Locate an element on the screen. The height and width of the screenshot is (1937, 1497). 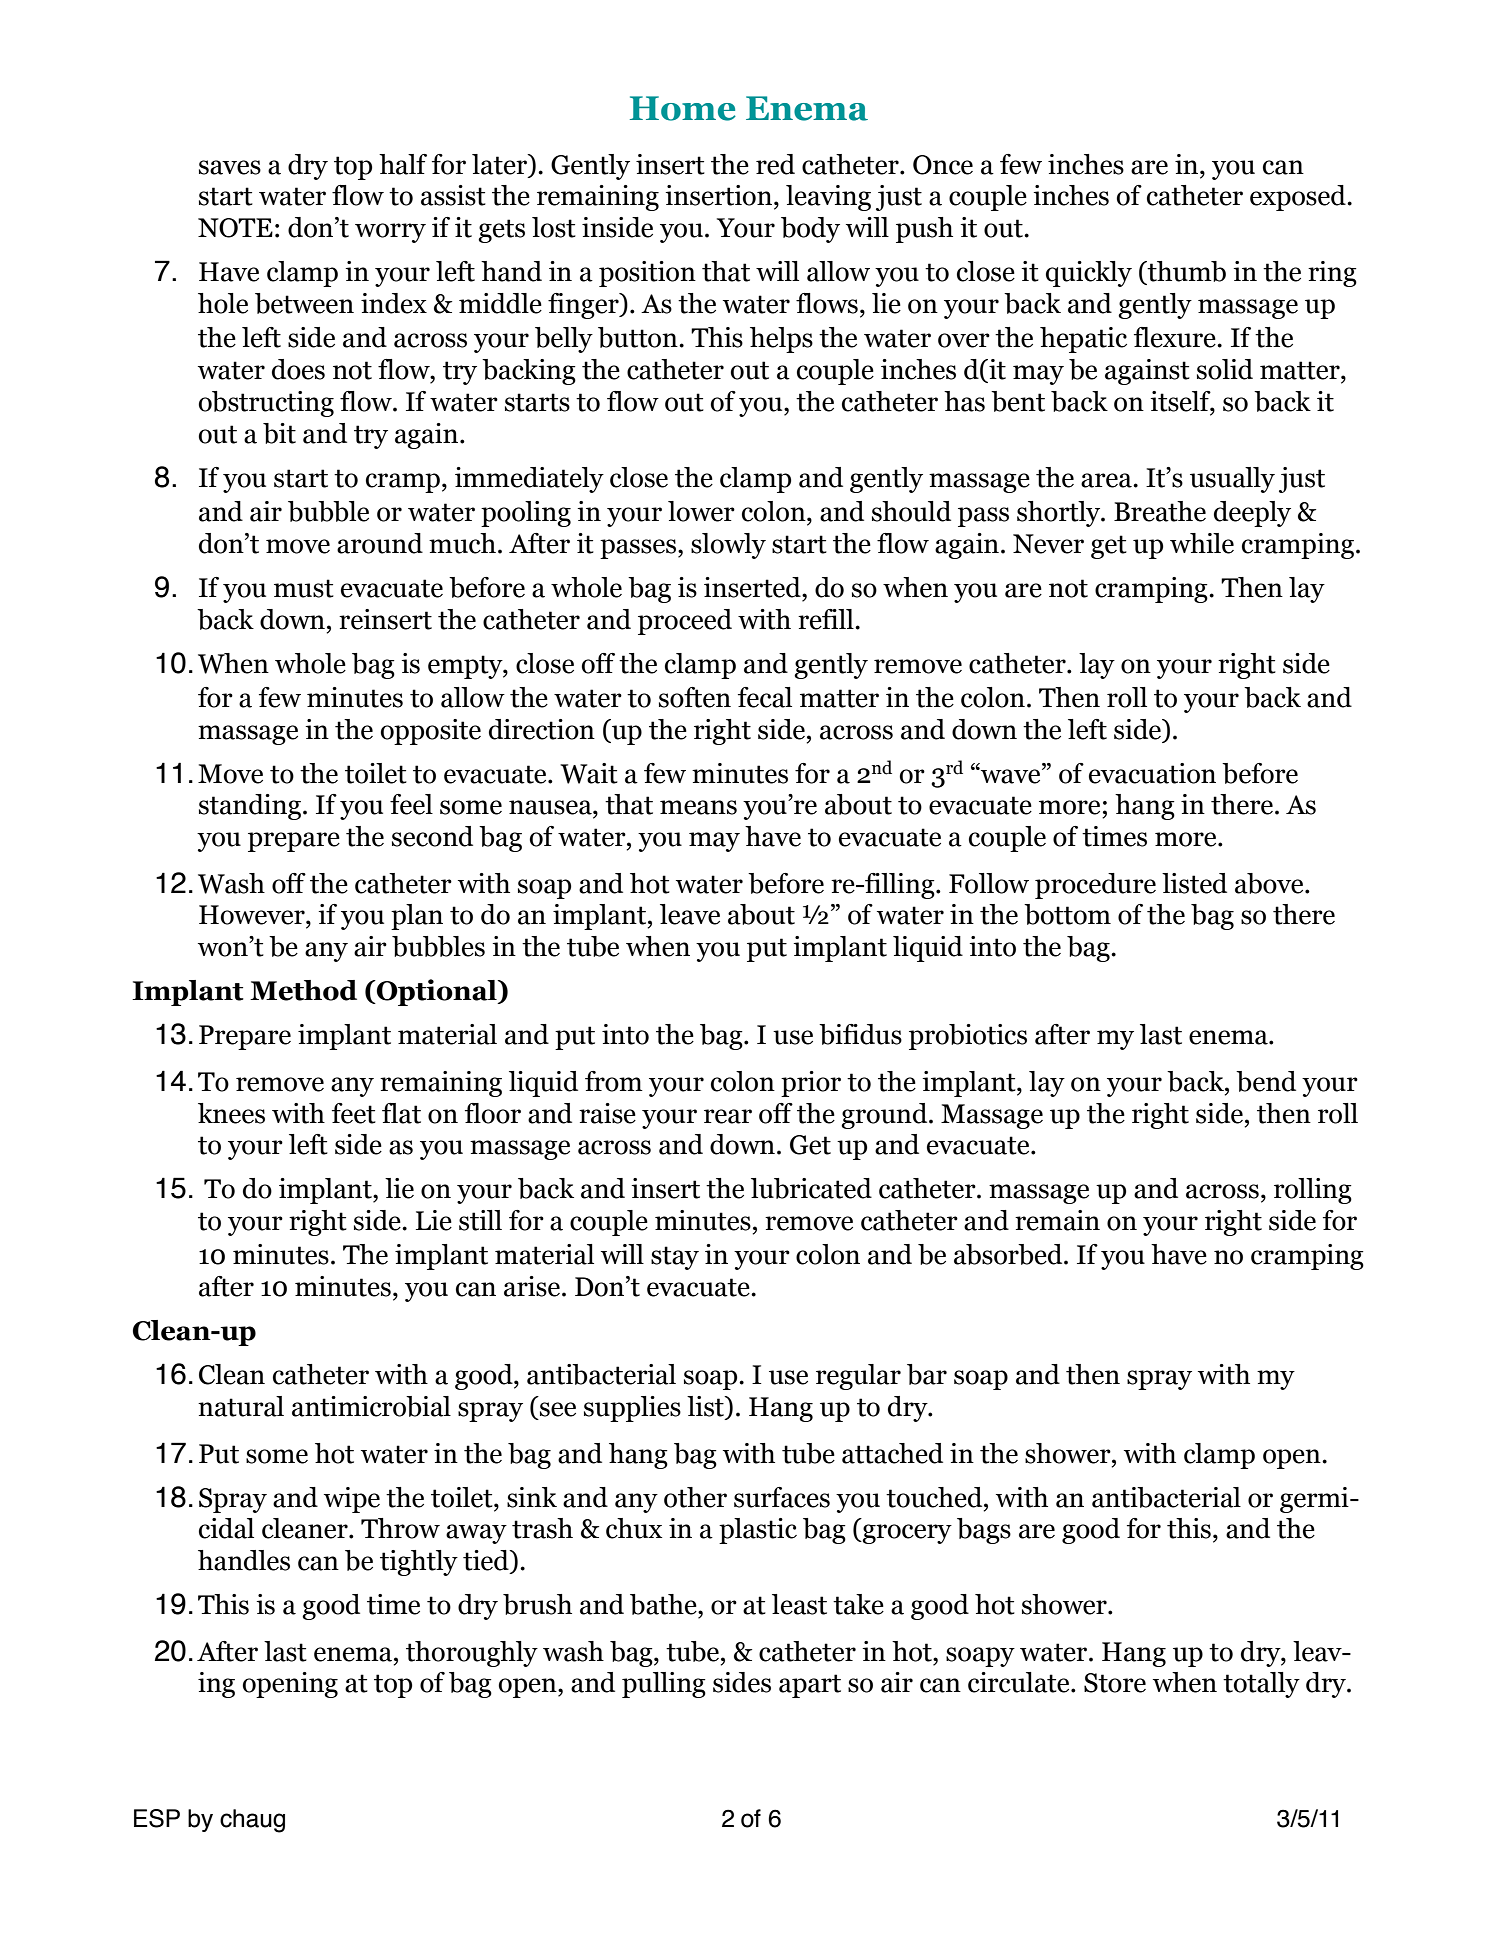
saves is located at coordinates (230, 167).
